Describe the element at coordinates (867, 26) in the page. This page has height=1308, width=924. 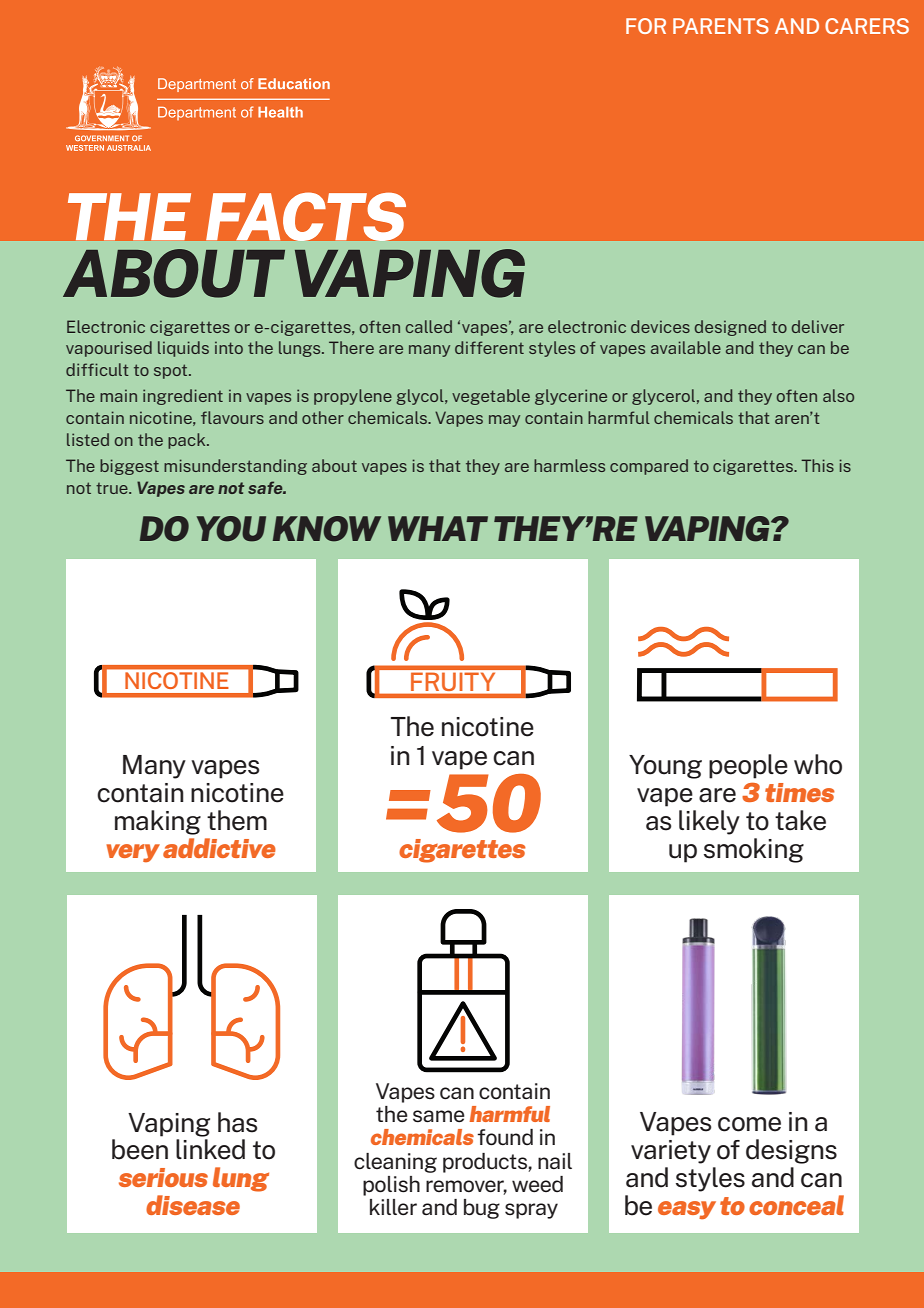
I see `CARERS` at that location.
